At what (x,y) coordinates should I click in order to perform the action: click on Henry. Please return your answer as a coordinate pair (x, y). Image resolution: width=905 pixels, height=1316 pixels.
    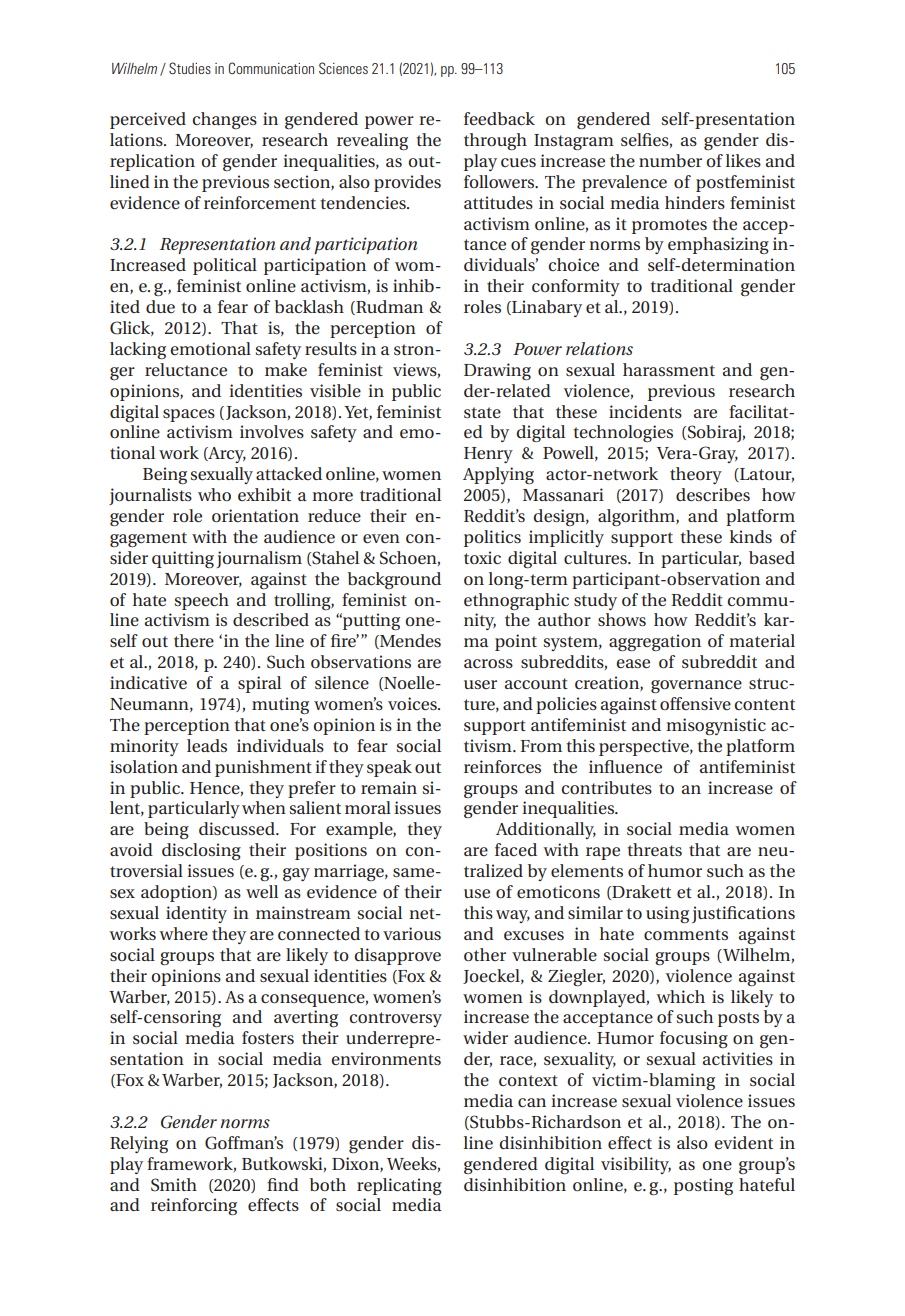
    Looking at the image, I should click on (488, 455).
